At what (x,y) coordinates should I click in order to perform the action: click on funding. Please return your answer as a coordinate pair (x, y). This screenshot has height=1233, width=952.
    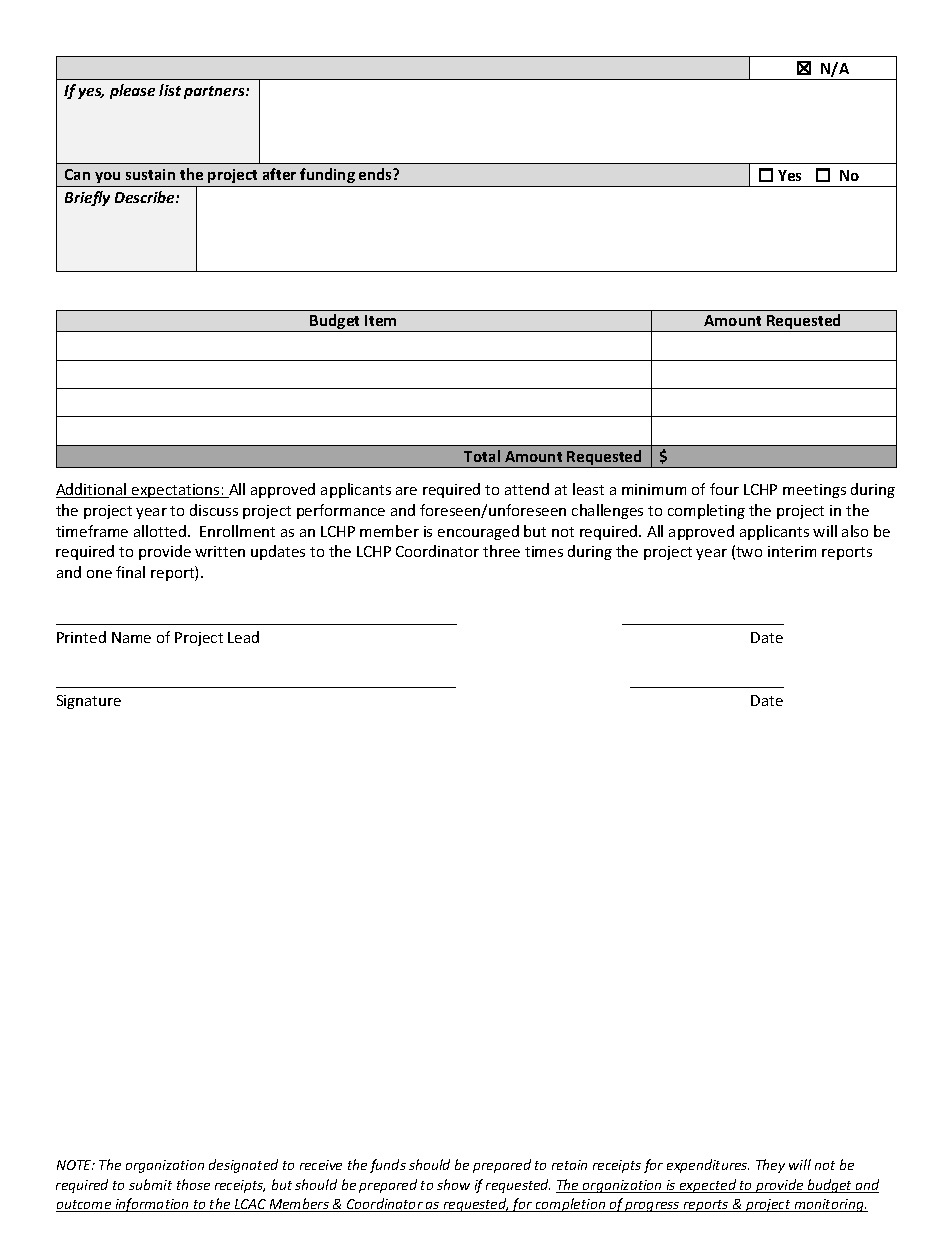
    Looking at the image, I should click on (327, 175).
